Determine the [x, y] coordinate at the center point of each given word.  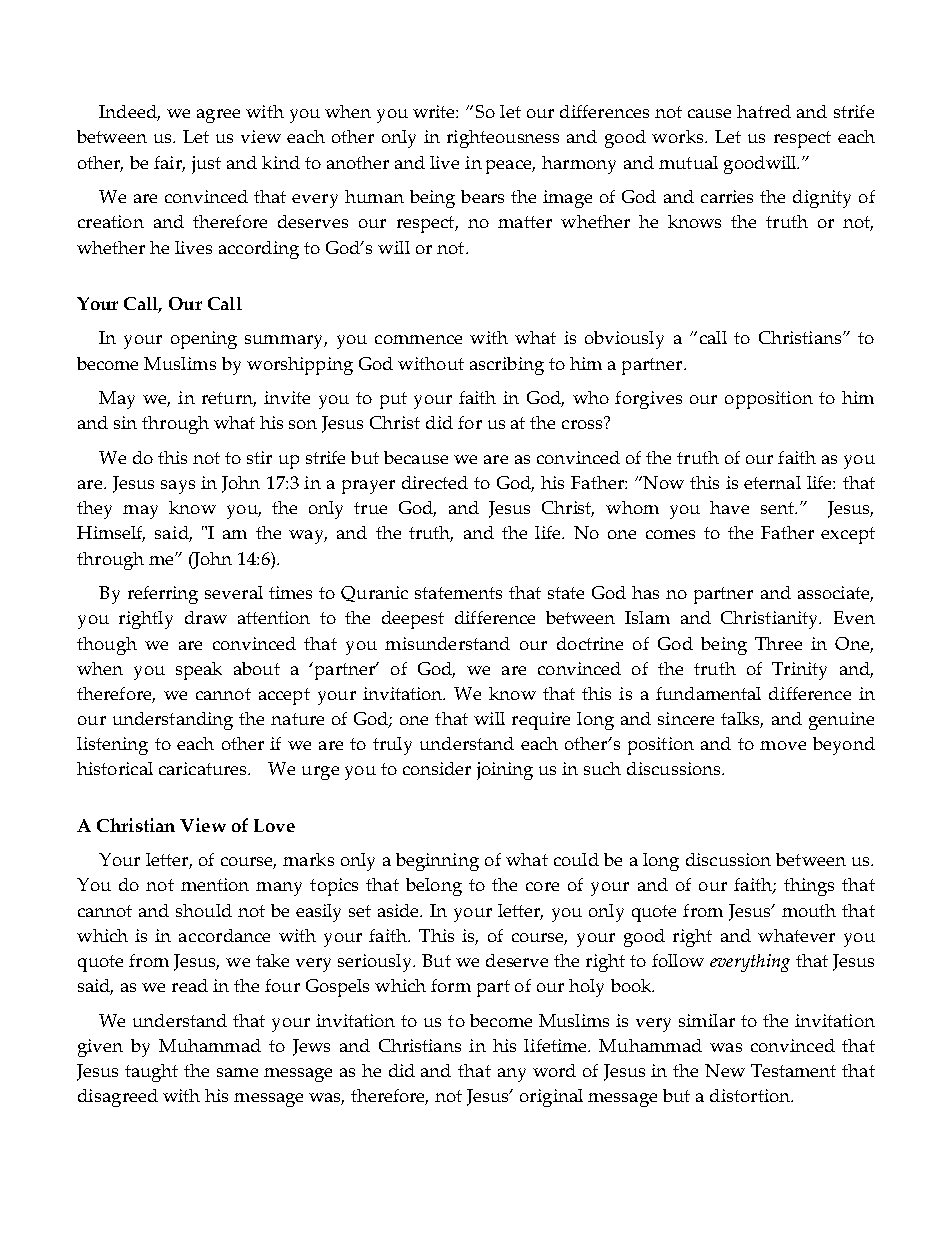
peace [510, 167]
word [554, 1070]
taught [151, 1073]
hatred [764, 111]
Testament [793, 1070]
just [206, 165]
